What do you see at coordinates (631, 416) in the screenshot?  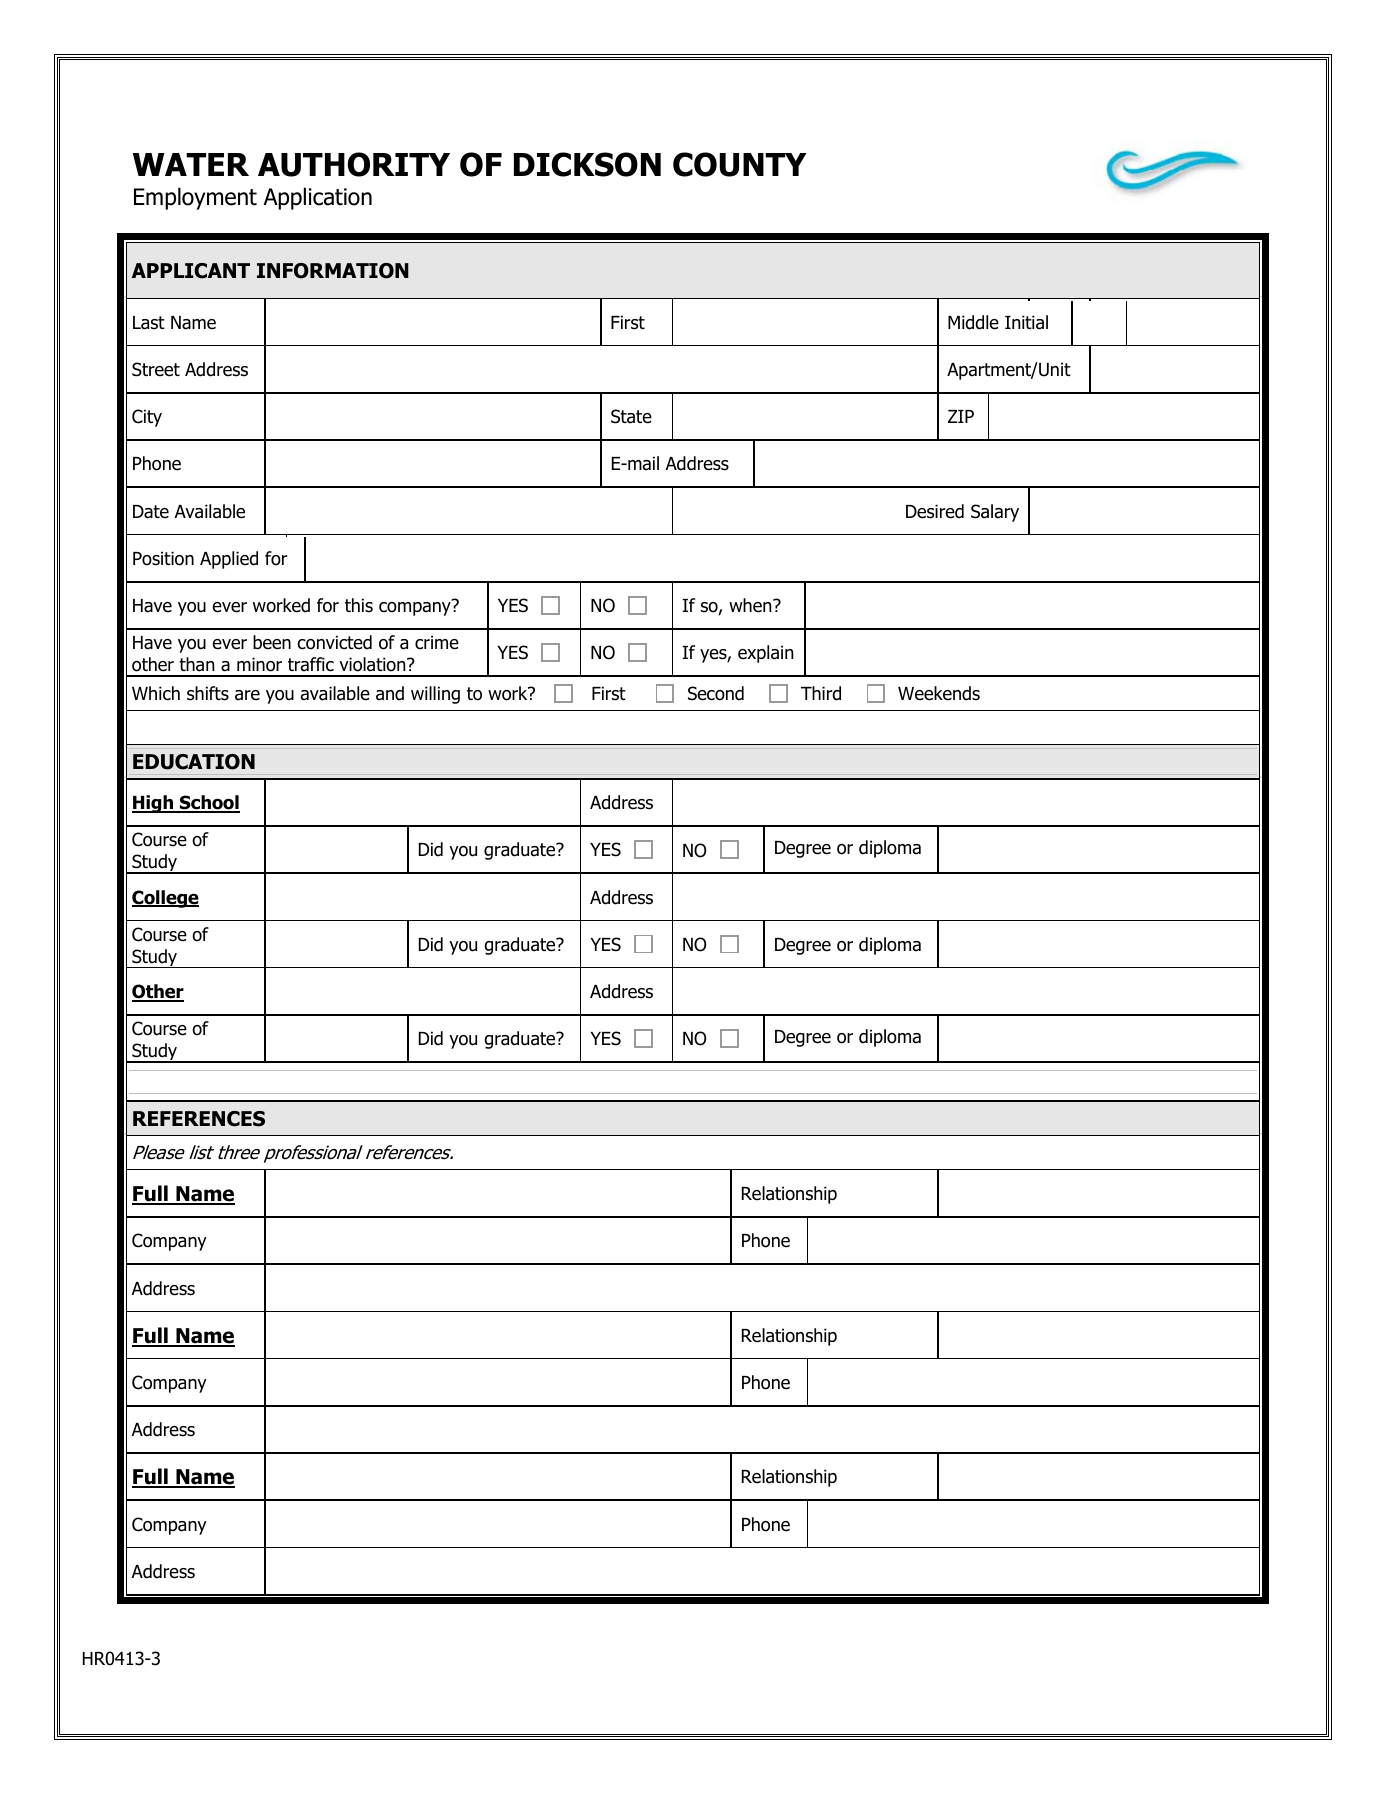 I see `State` at bounding box center [631, 416].
